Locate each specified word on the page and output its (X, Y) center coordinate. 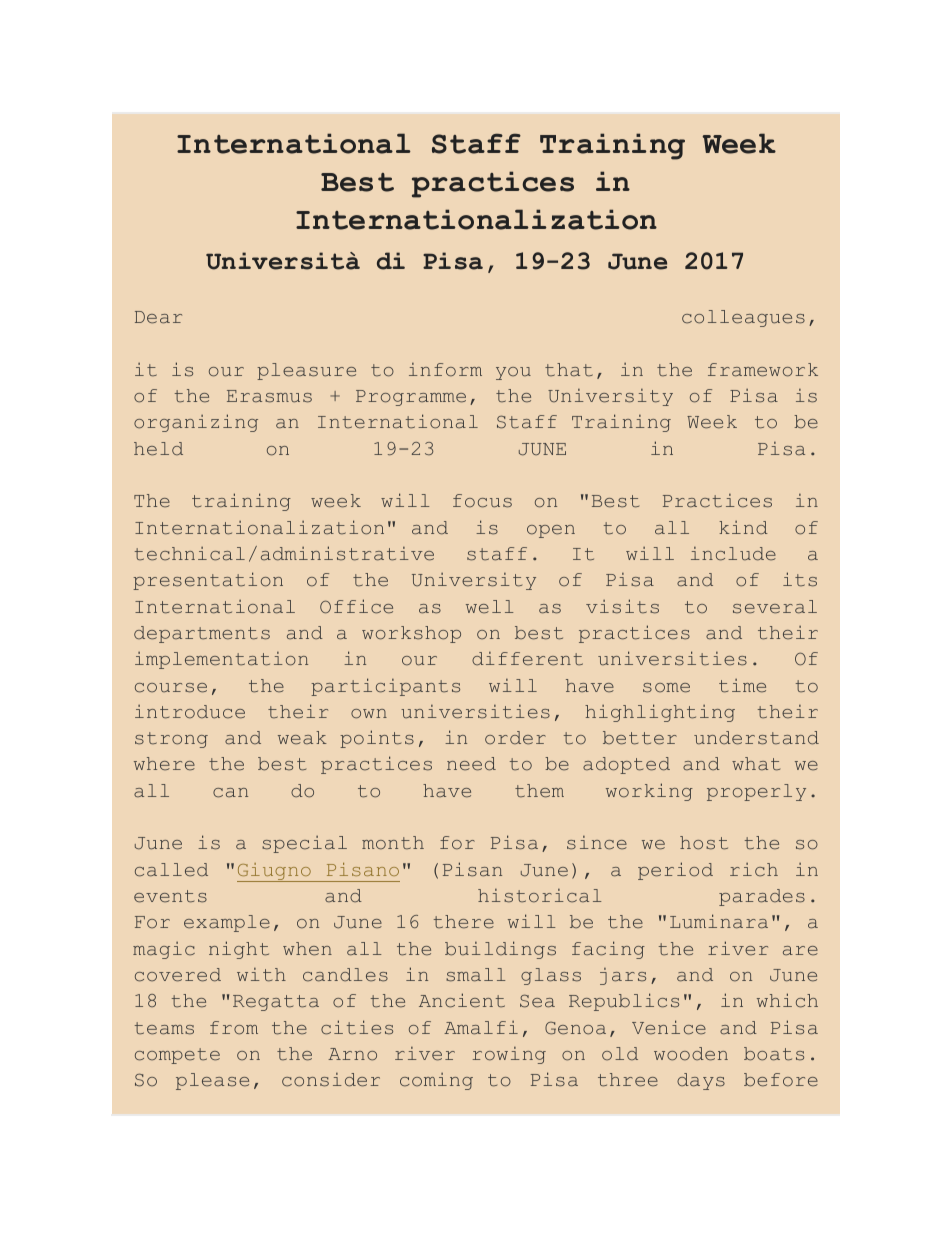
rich (754, 870)
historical (540, 896)
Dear (158, 317)
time (742, 686)
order (515, 738)
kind (743, 528)
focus (482, 501)
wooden (691, 1054)
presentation (208, 581)
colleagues (743, 318)
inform (445, 370)
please (212, 1081)
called (171, 870)
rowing (509, 1055)
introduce (190, 712)
